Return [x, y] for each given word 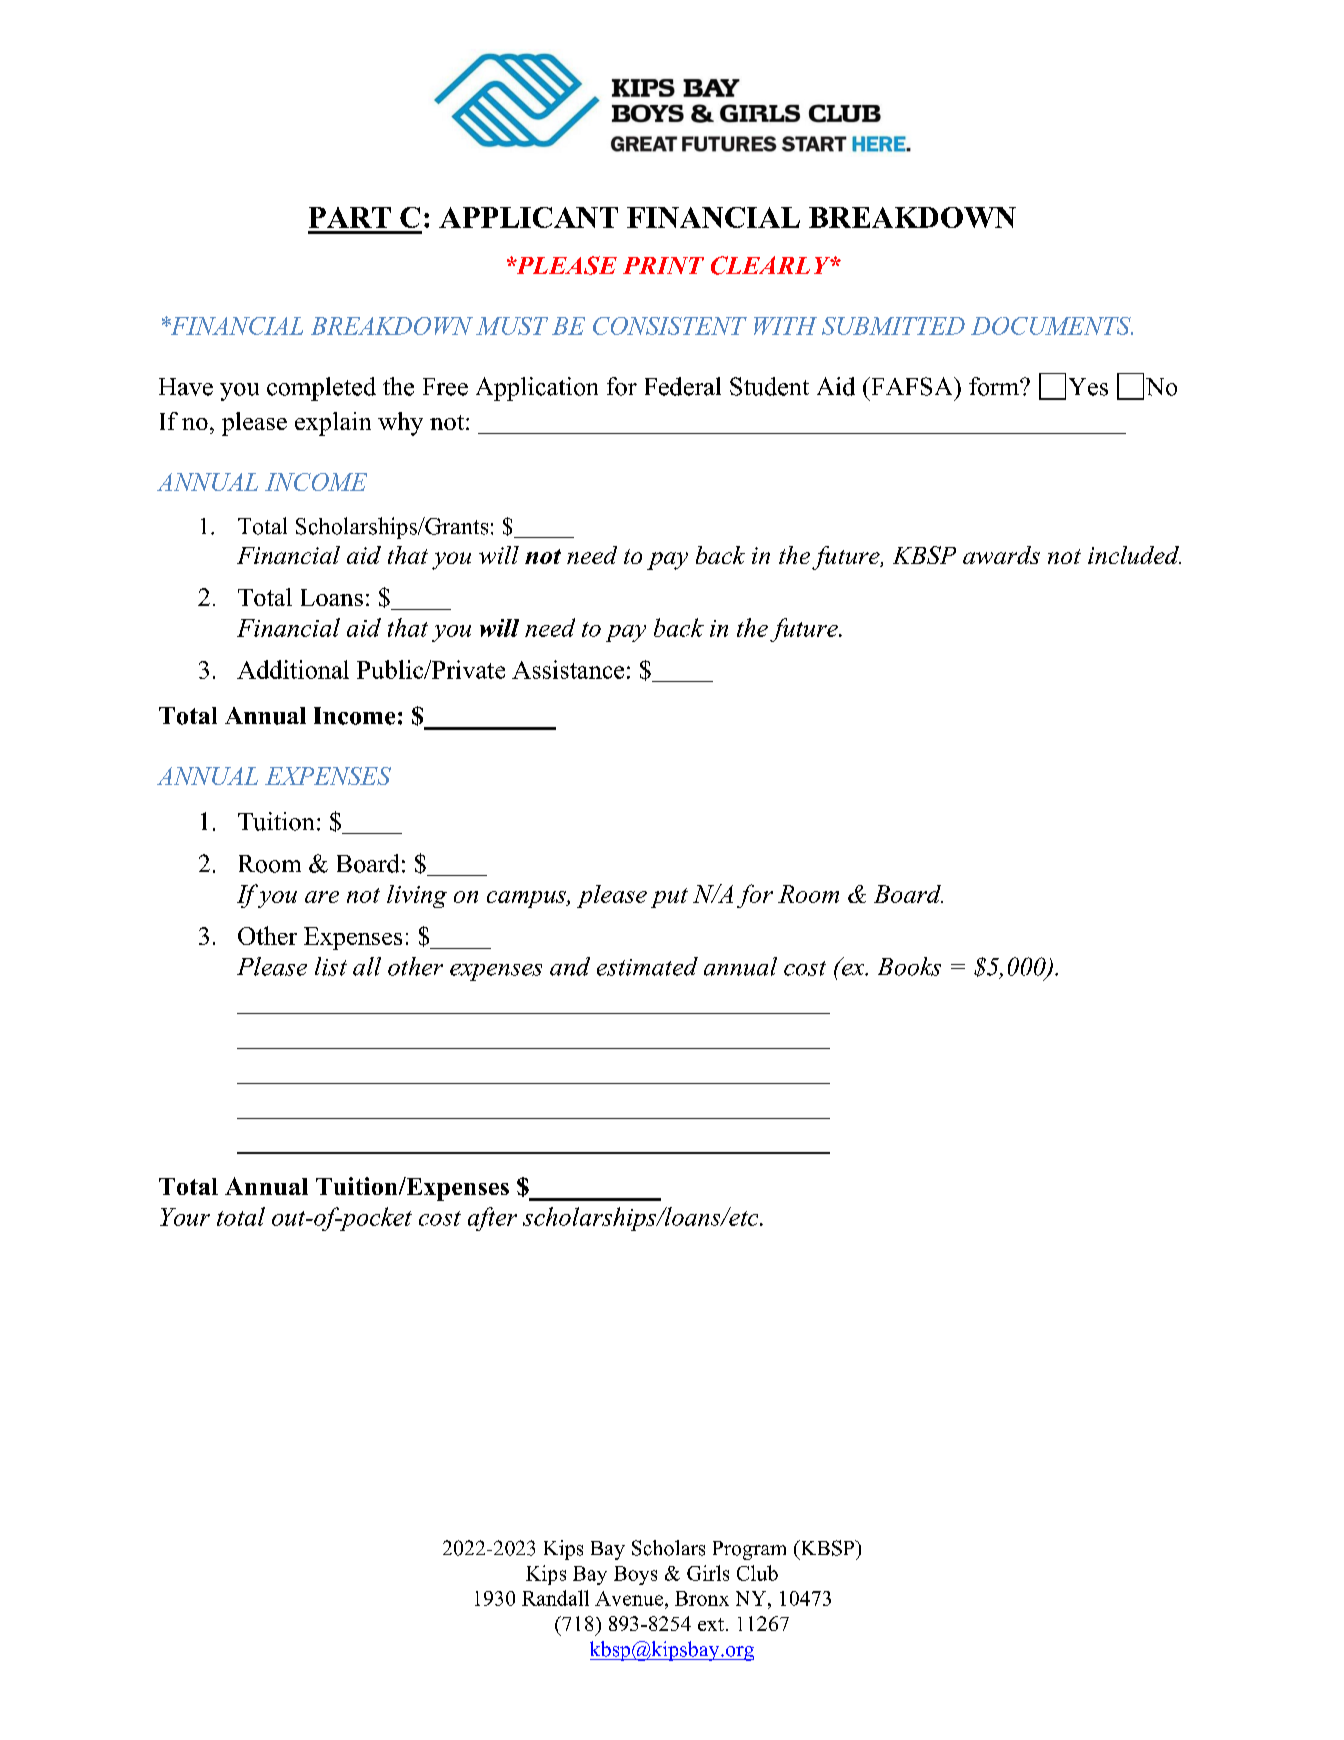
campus [527, 899]
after [492, 1219]
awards [1001, 555]
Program [749, 1550]
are [322, 897]
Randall [555, 1598]
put [669, 898]
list [331, 966]
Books [909, 966]
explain [333, 424]
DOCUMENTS [1052, 326]
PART [350, 217]
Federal [683, 386]
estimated [647, 966]
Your [185, 1217]
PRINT [663, 265]
